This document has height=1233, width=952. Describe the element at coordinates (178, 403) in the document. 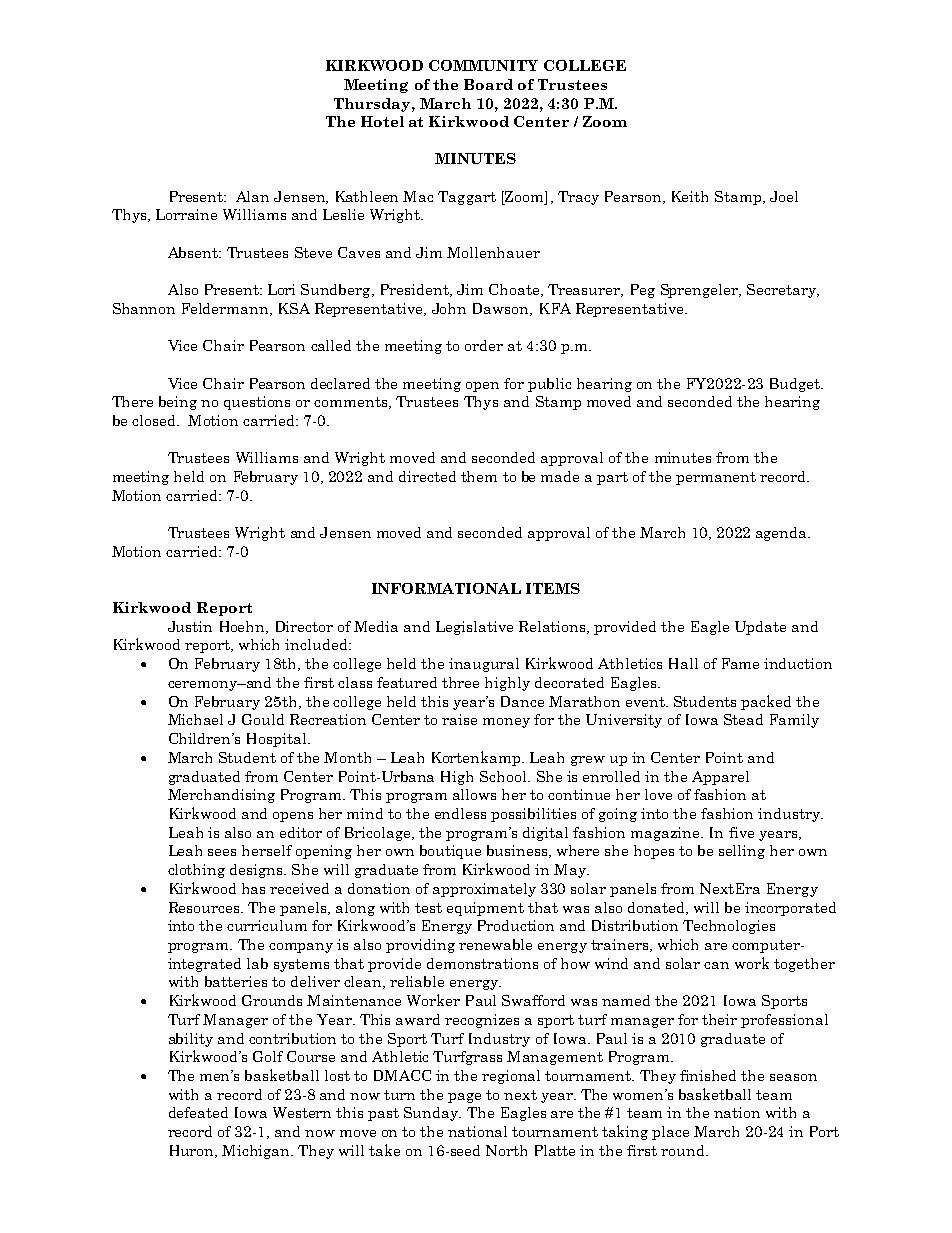

I see `being` at that location.
